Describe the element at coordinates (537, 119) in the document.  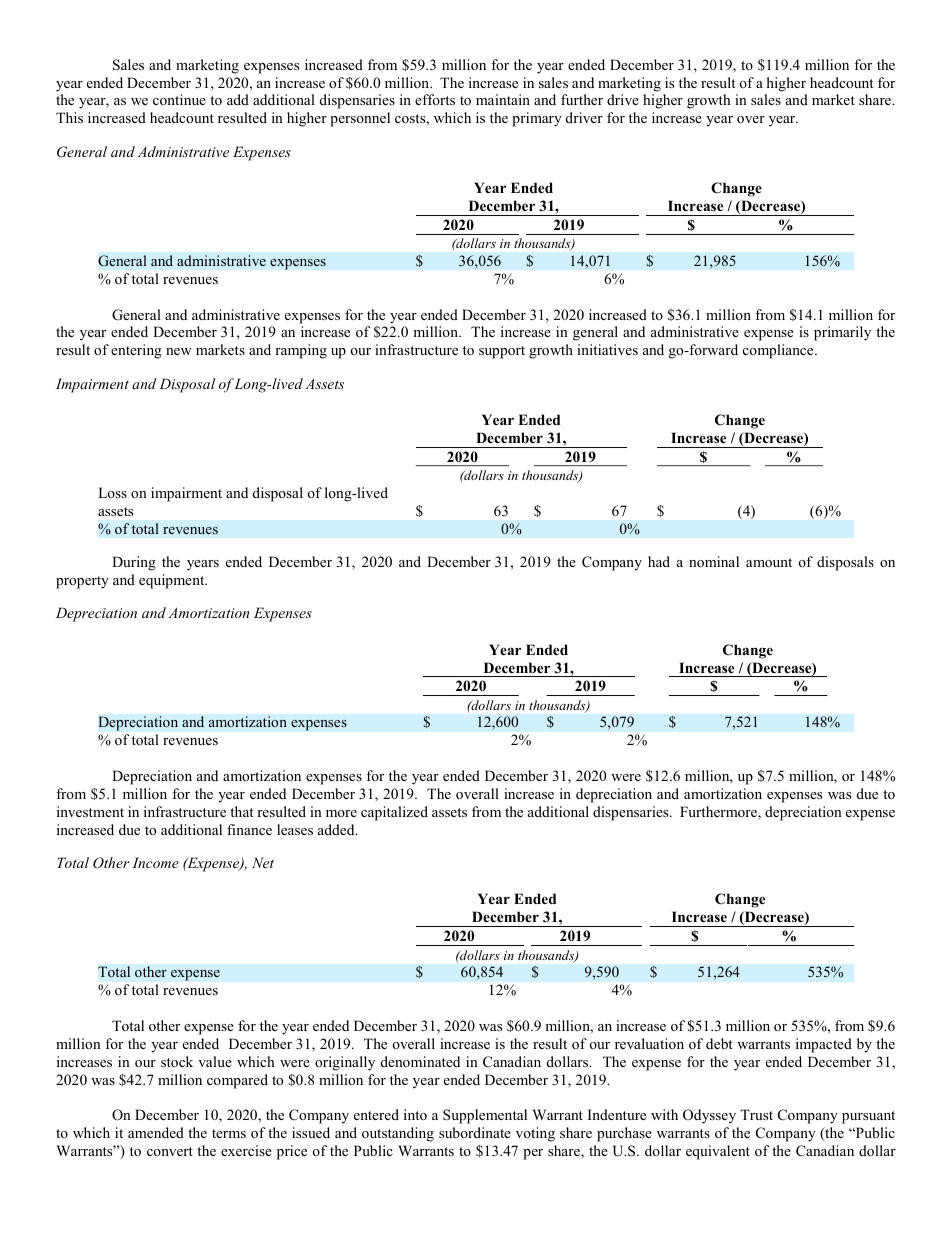
I see `primary` at that location.
